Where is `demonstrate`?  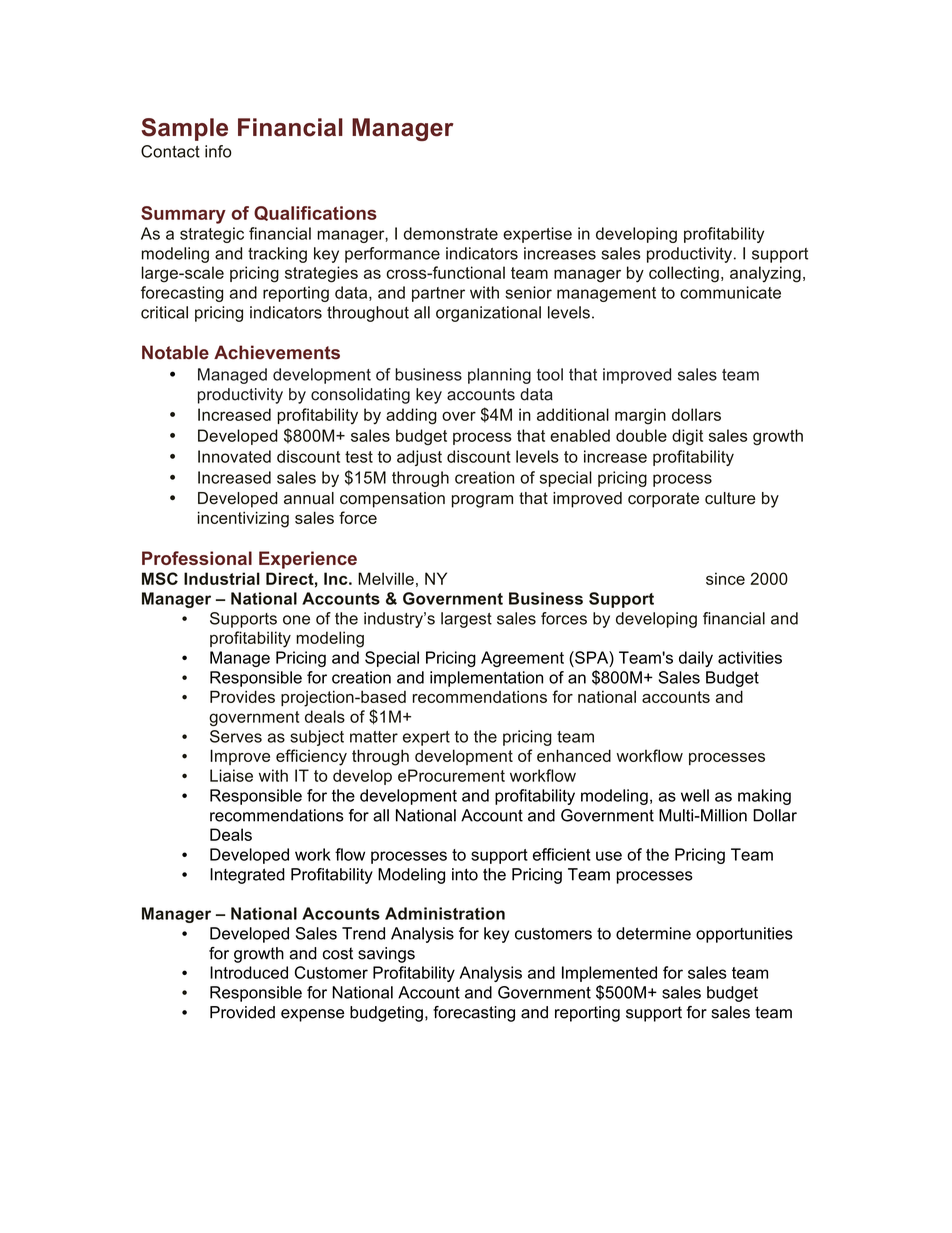 demonstrate is located at coordinates (451, 233).
